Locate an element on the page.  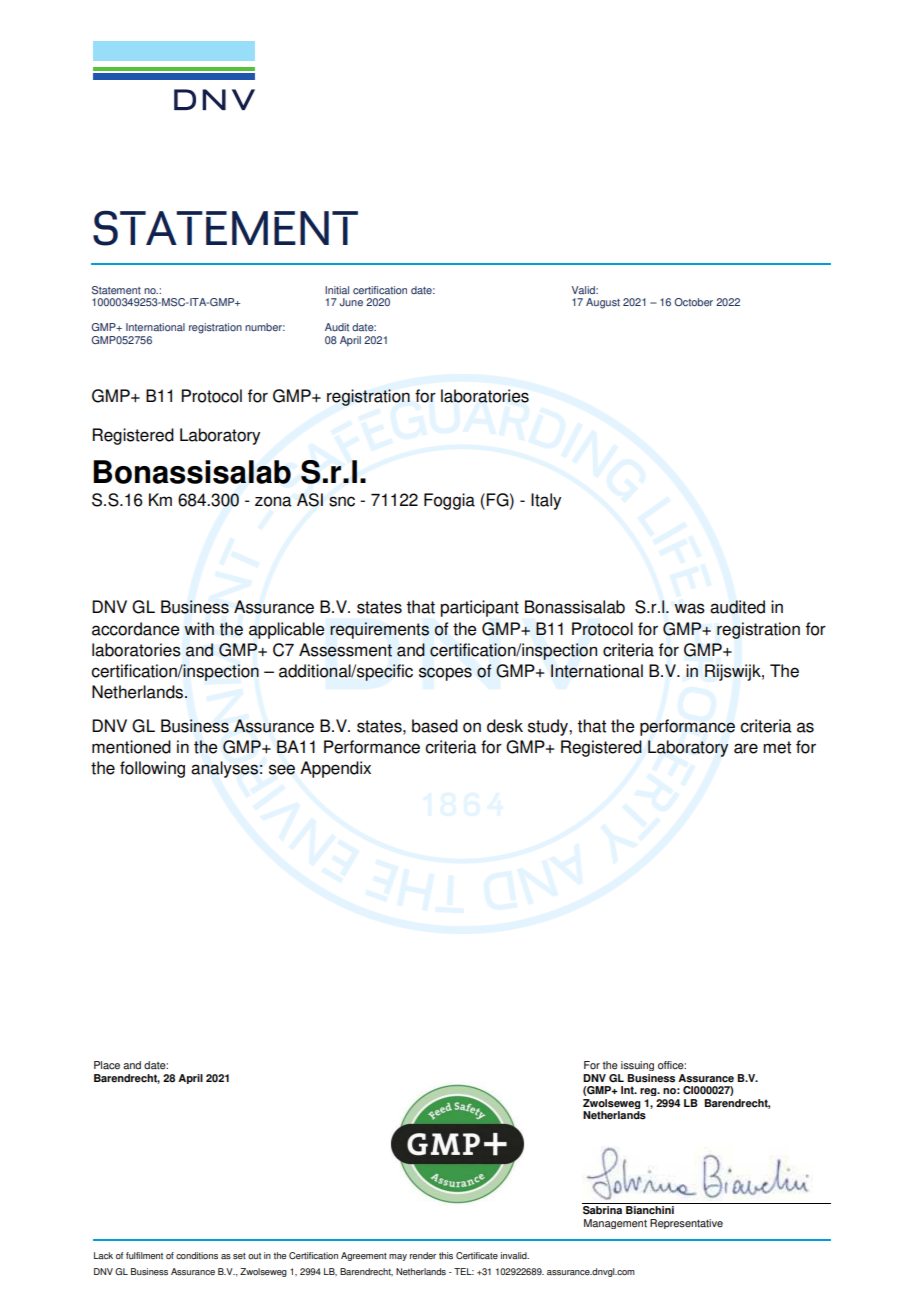
conditions is located at coordinates (197, 1255).
